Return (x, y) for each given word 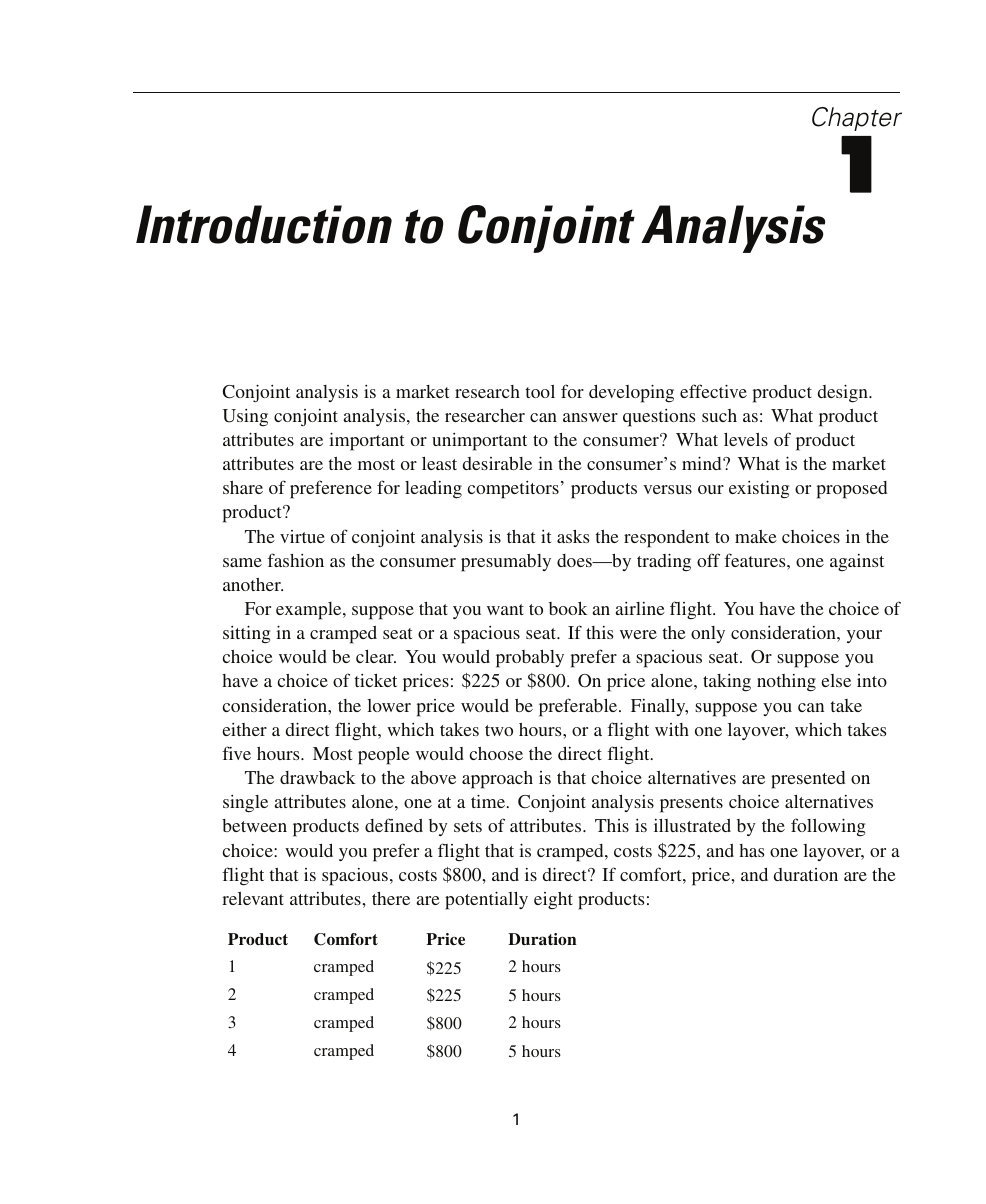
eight (553, 900)
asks (573, 536)
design (844, 393)
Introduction (264, 224)
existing (759, 489)
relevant (253, 898)
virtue (302, 536)
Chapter (857, 119)
